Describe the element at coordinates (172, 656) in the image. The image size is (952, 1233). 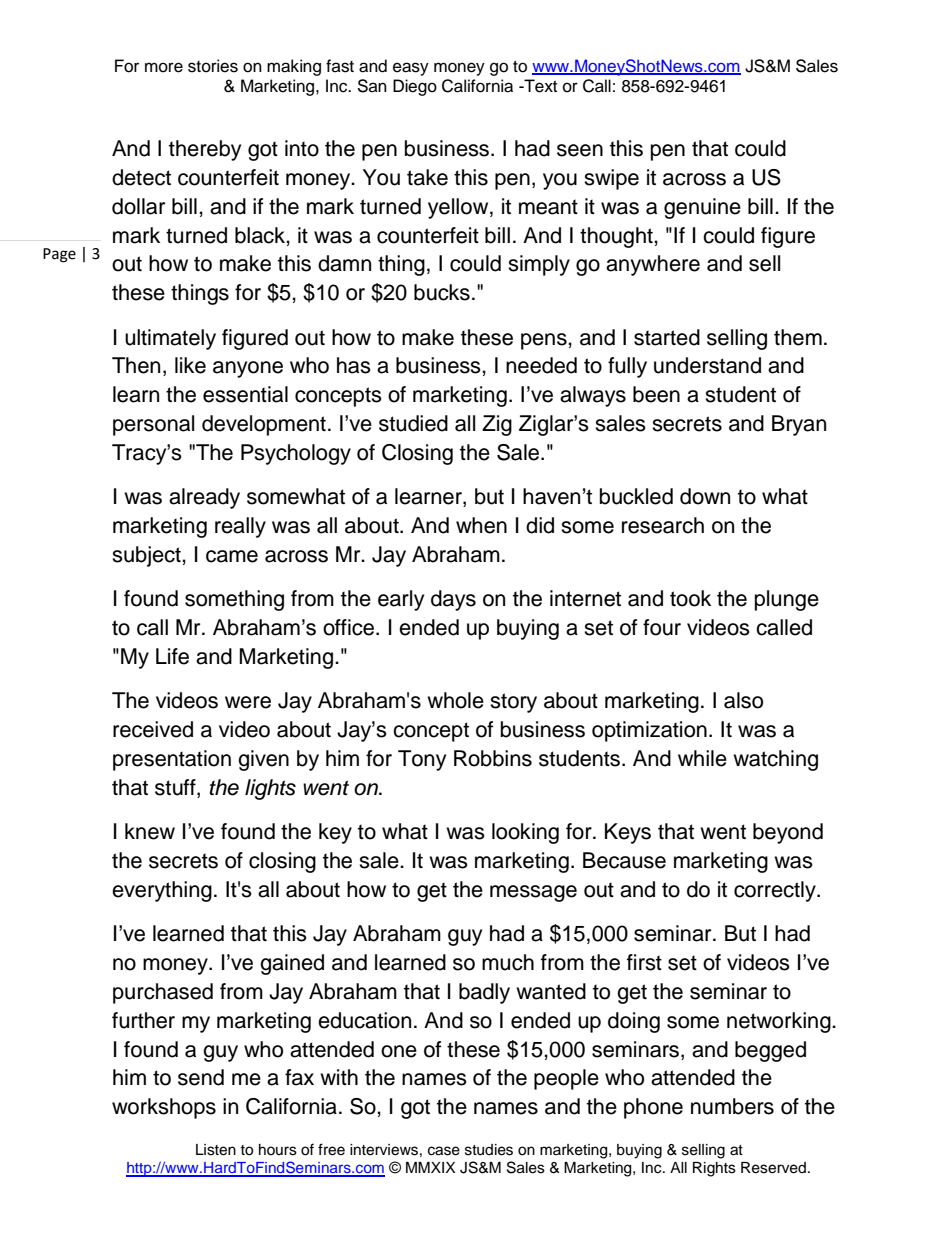
I see `Life` at that location.
